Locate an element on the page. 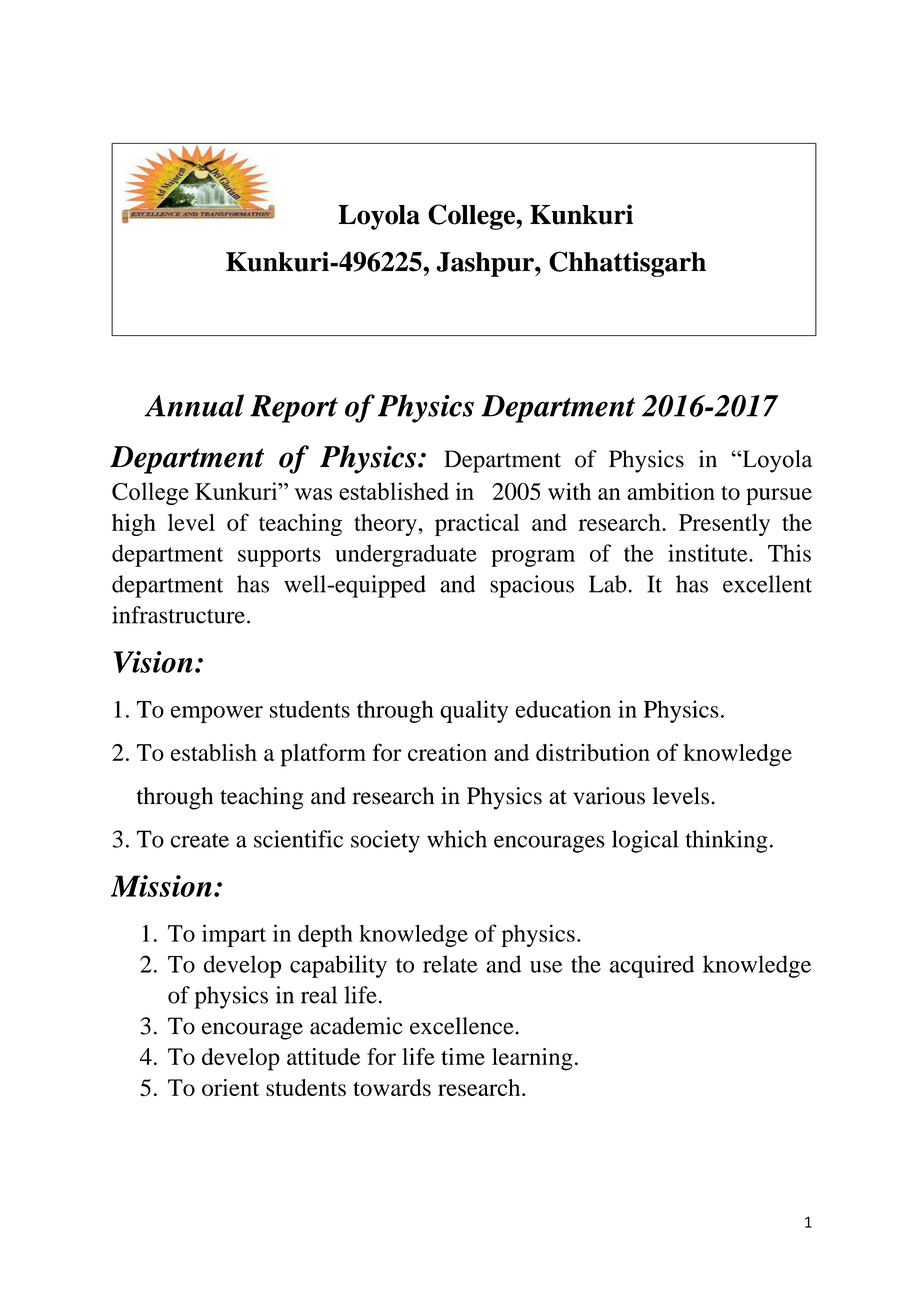 Image resolution: width=924 pixels, height=1308 pixels. excellent is located at coordinates (767, 584).
